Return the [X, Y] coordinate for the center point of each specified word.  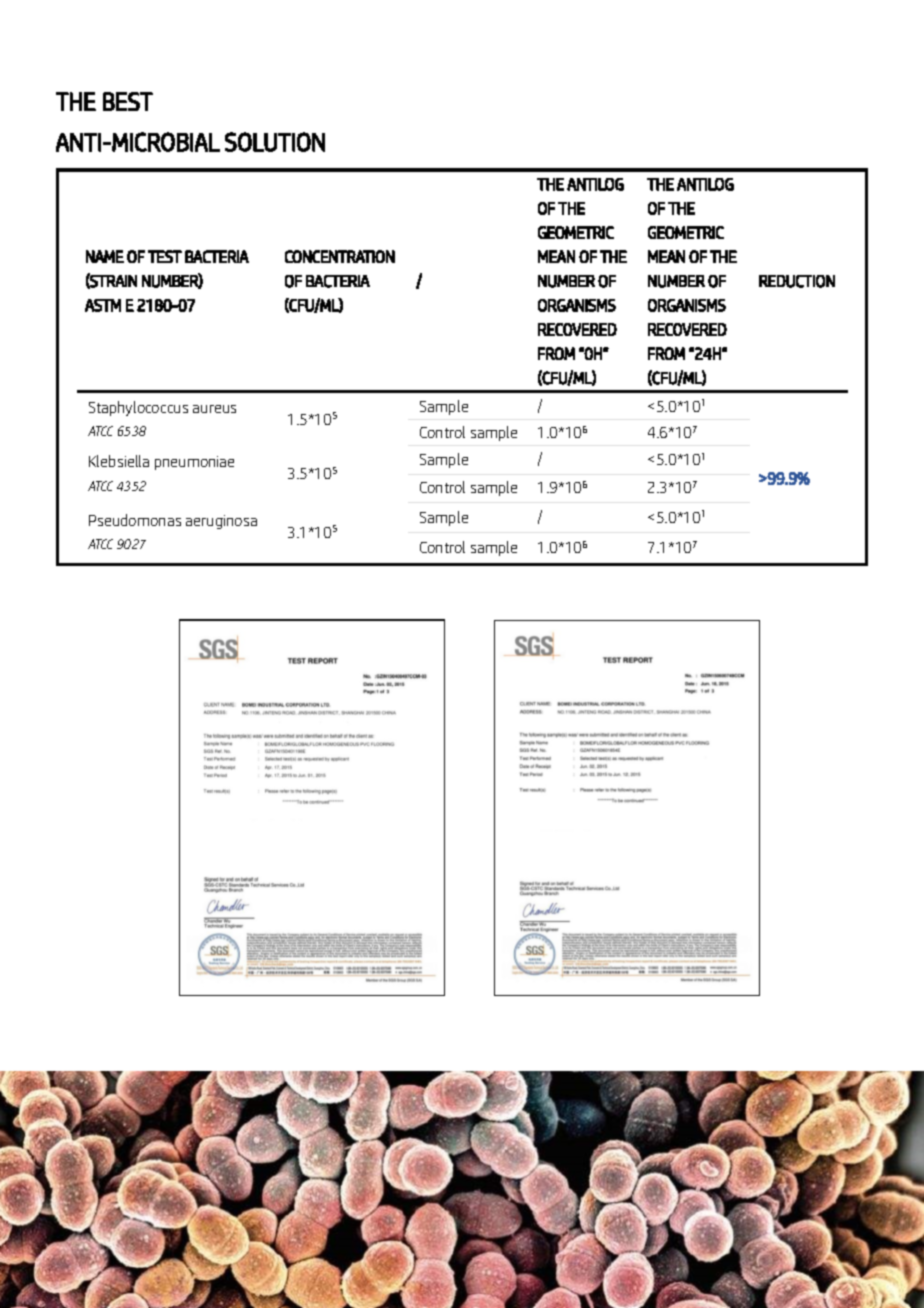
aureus [214, 409]
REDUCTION [797, 281]
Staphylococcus [138, 408]
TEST [165, 256]
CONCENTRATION [340, 256]
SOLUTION [275, 142]
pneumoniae [194, 463]
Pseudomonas [135, 520]
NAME [105, 256]
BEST [128, 101]
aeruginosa [221, 522]
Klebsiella [119, 461]
